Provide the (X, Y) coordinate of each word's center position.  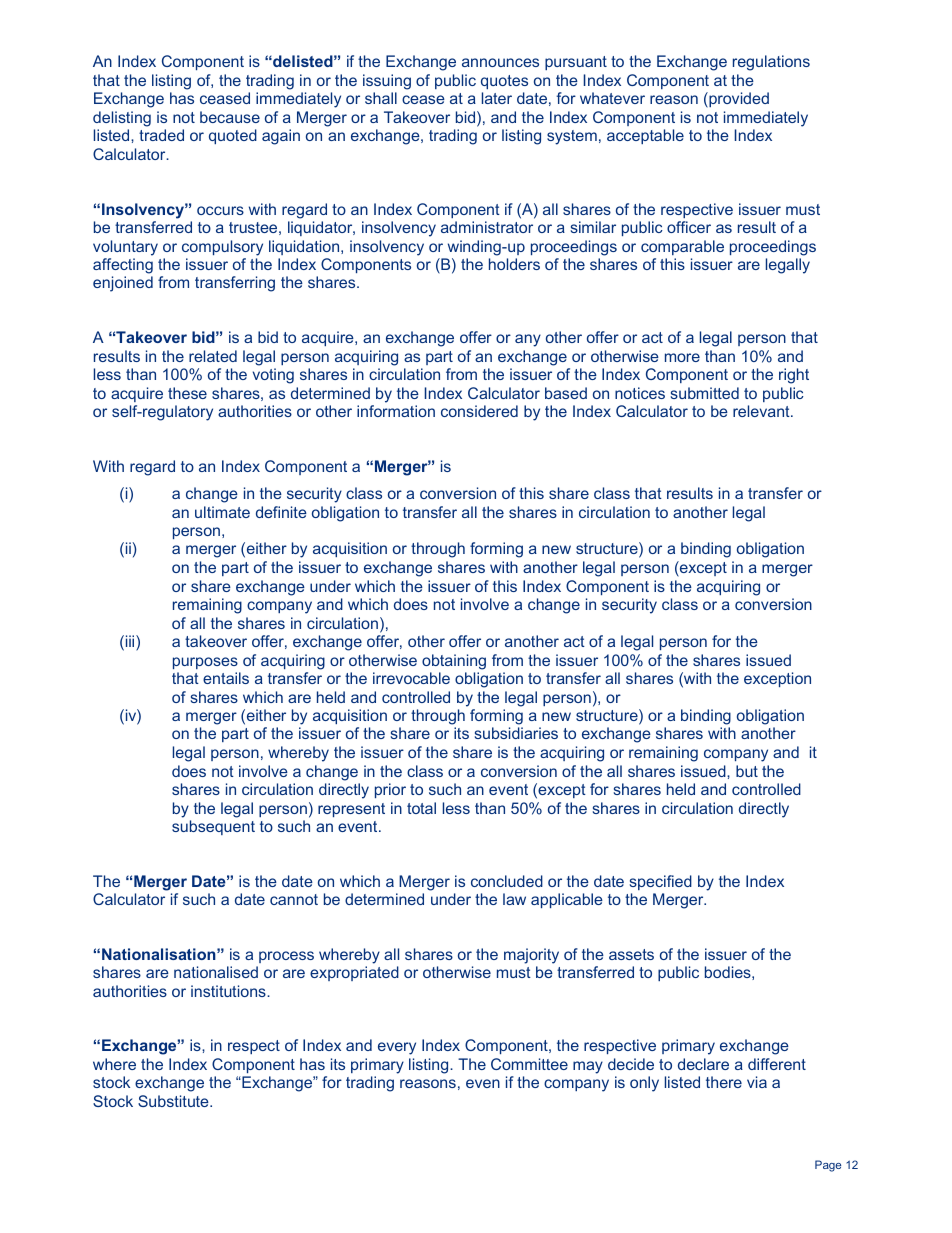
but (747, 771)
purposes (205, 663)
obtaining (454, 662)
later (497, 98)
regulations (771, 63)
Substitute (174, 1101)
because (230, 117)
